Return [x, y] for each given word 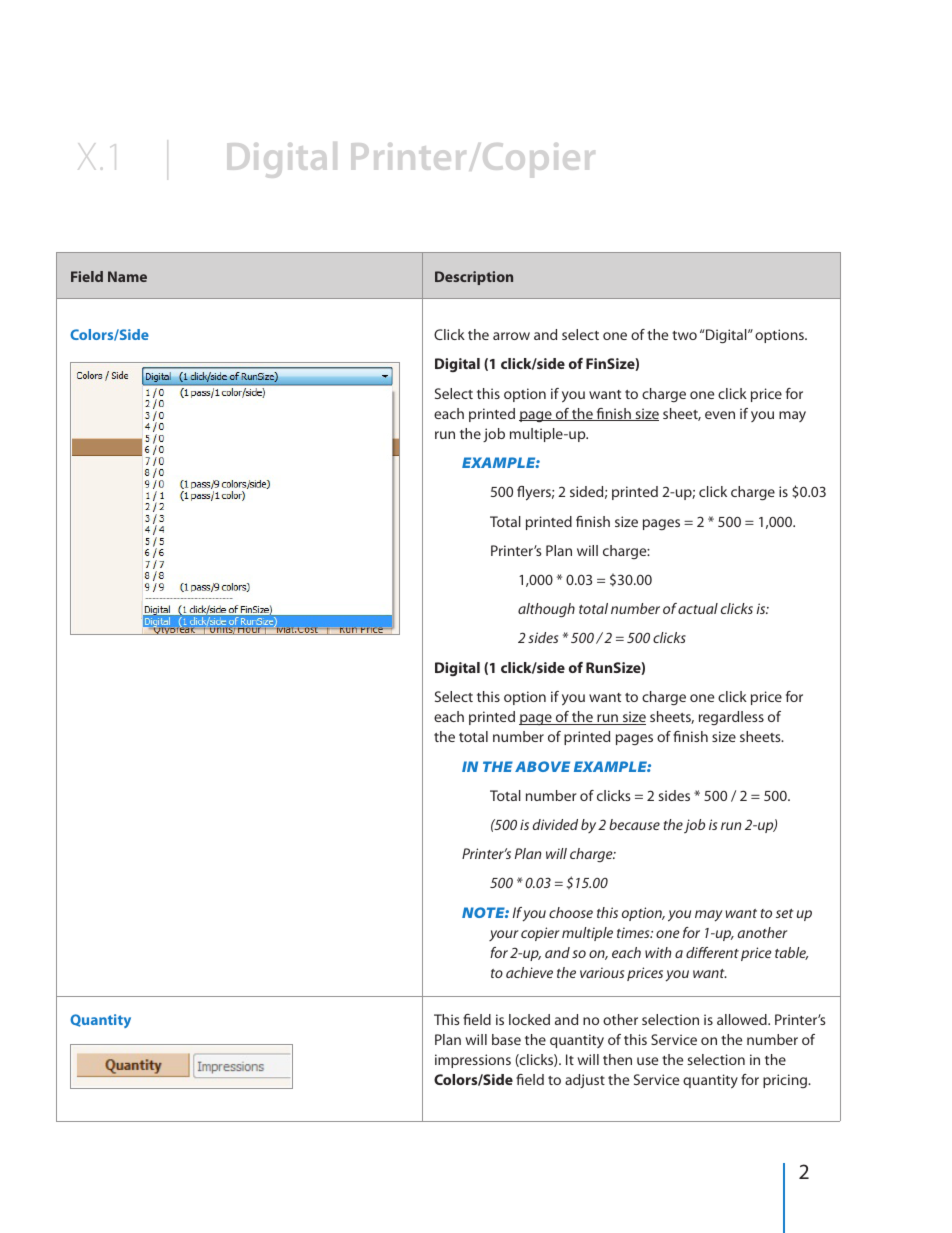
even [720, 415]
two [684, 335]
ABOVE [542, 766]
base [506, 1039]
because [634, 824]
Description [474, 278]
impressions [473, 1061]
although [546, 610]
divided [555, 824]
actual [698, 608]
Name [127, 276]
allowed [743, 1019]
